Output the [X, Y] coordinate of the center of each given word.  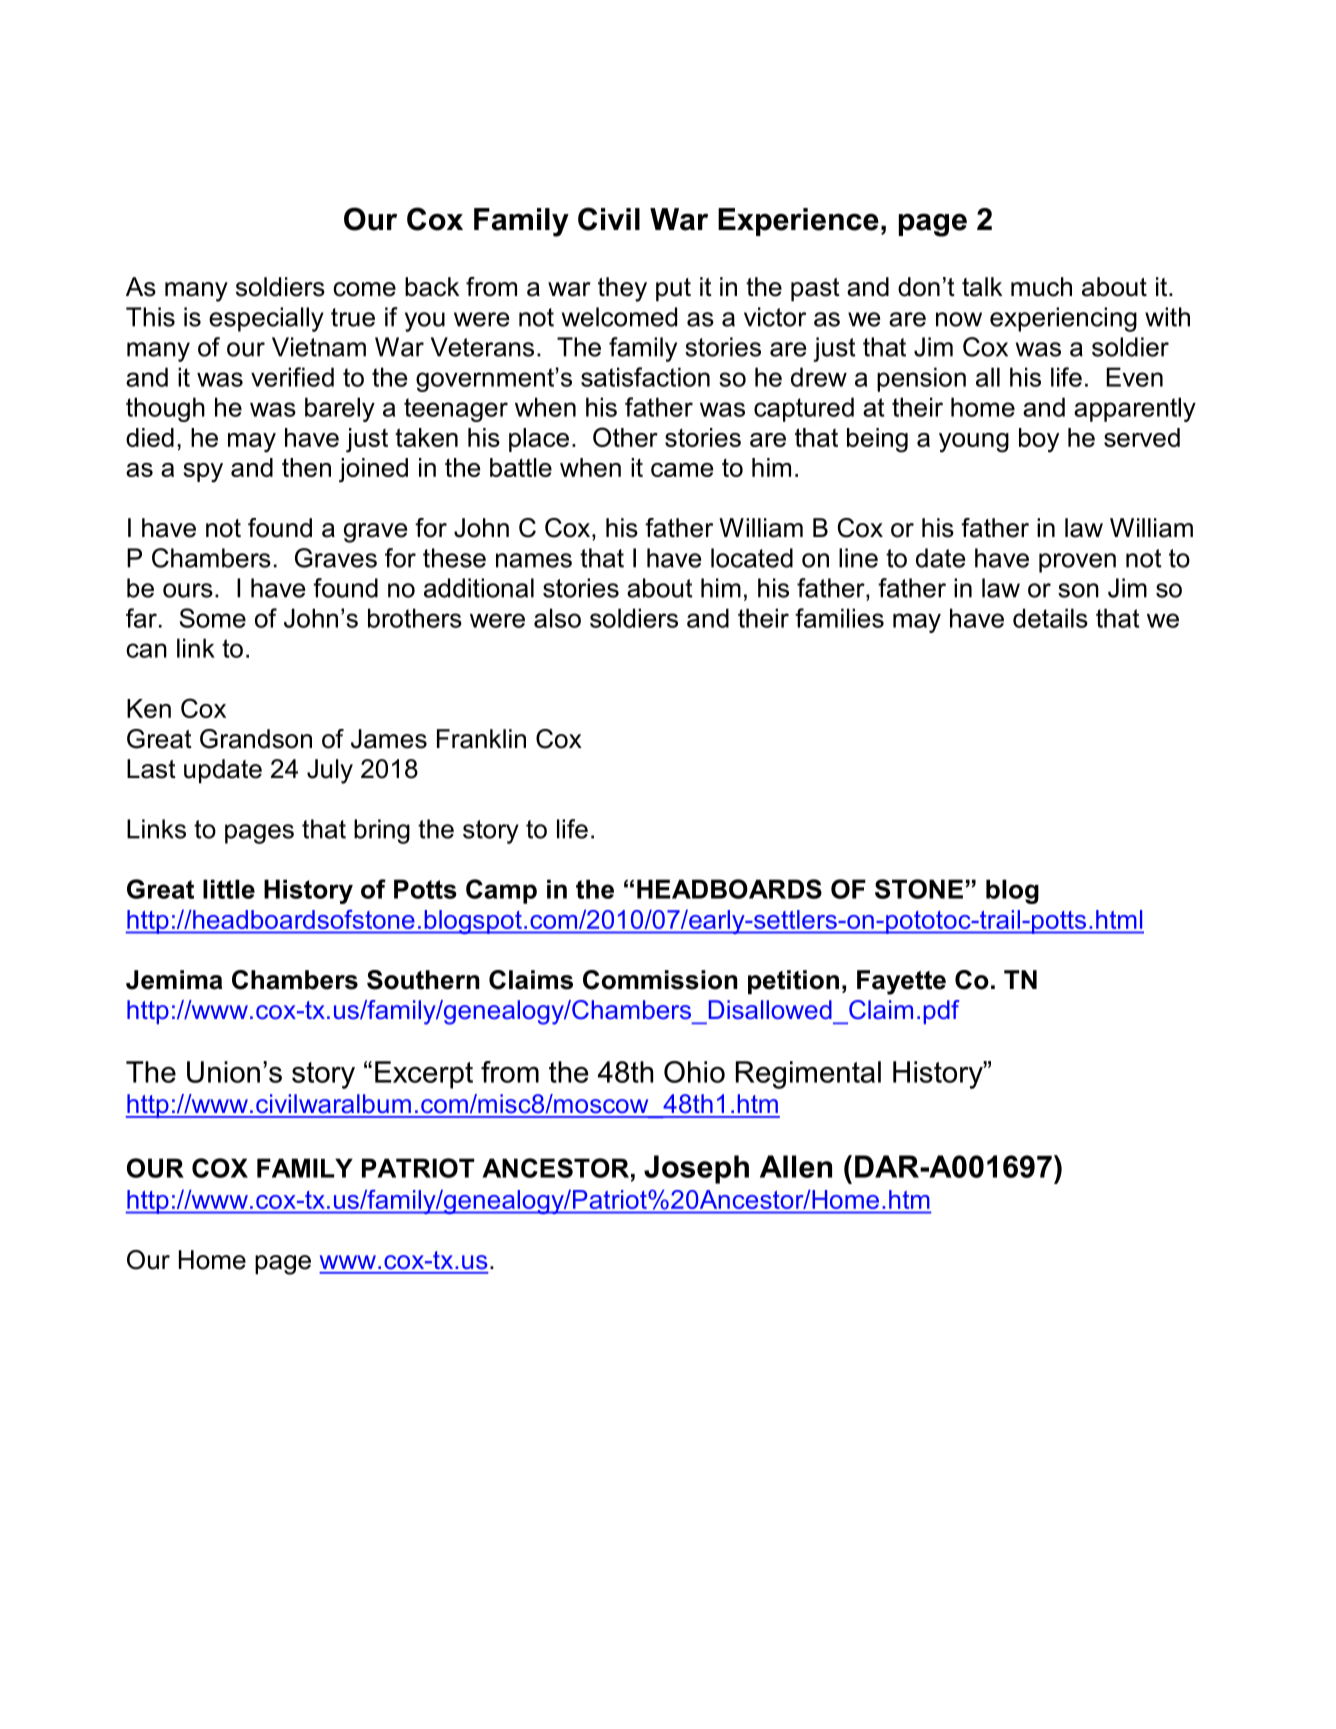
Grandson [256, 739]
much [1041, 287]
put [673, 290]
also [557, 618]
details [1050, 618]
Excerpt [424, 1075]
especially [266, 319]
